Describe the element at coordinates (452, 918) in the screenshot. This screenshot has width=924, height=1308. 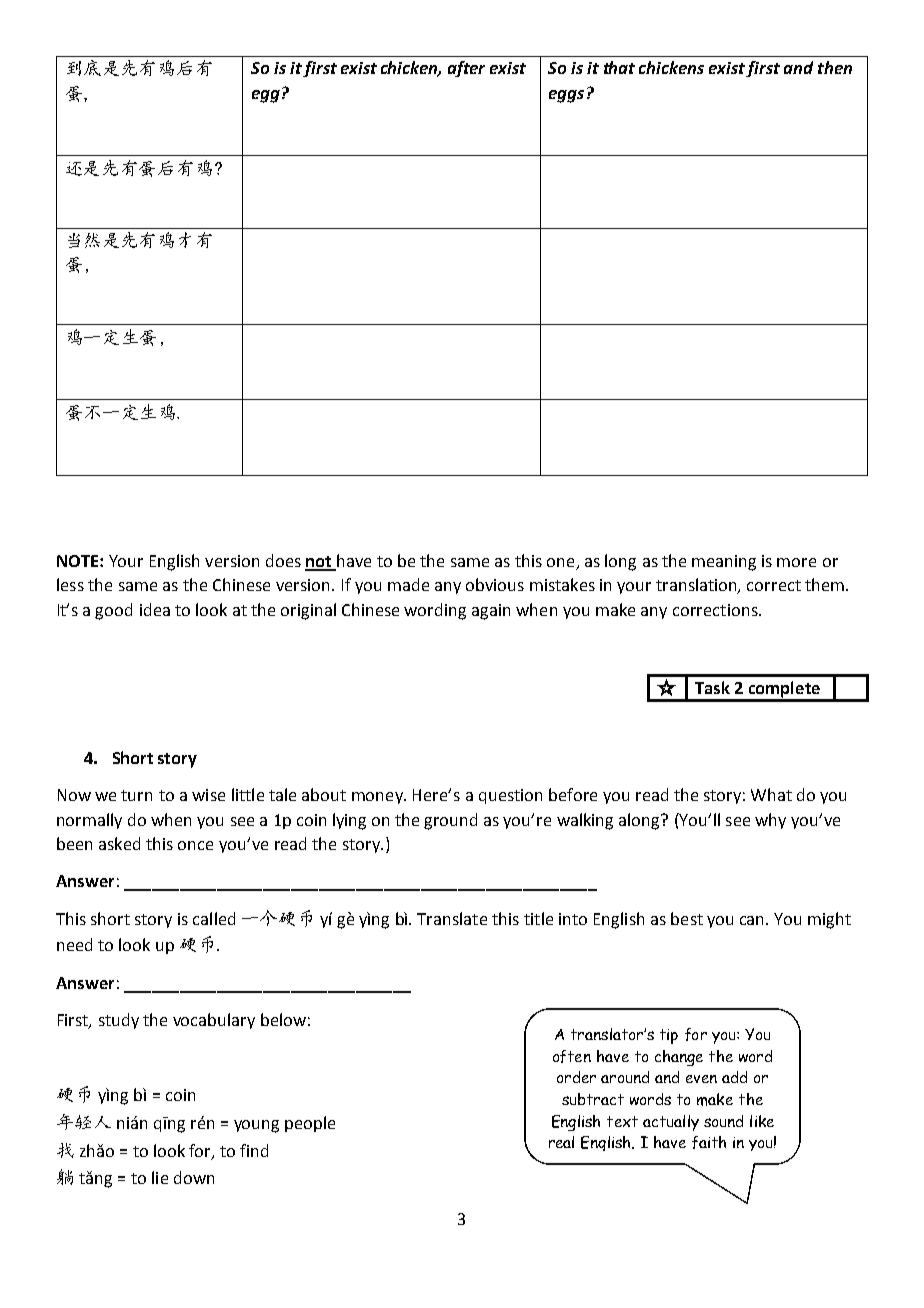
I see `Translate` at that location.
